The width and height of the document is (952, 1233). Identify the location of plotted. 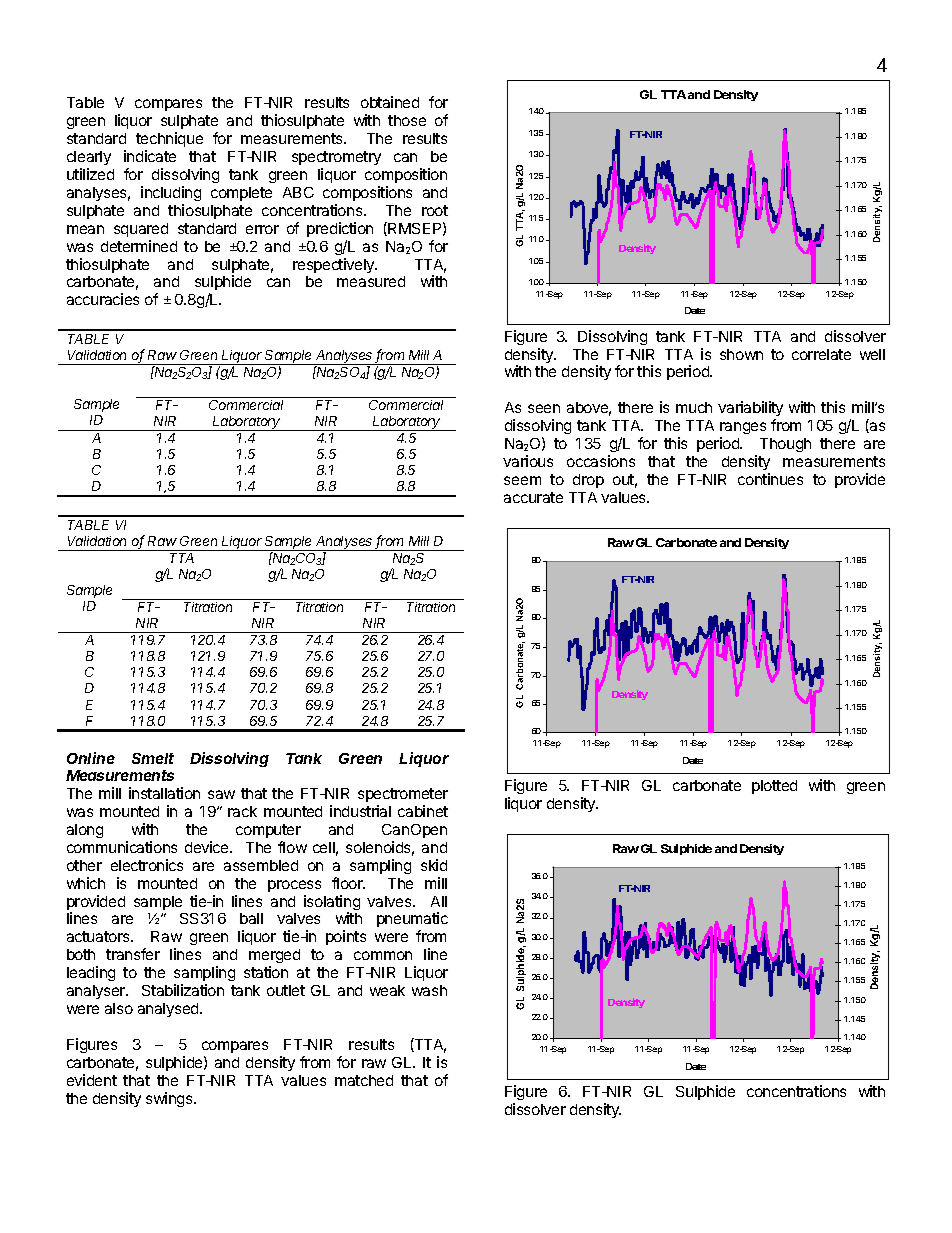
(774, 787).
